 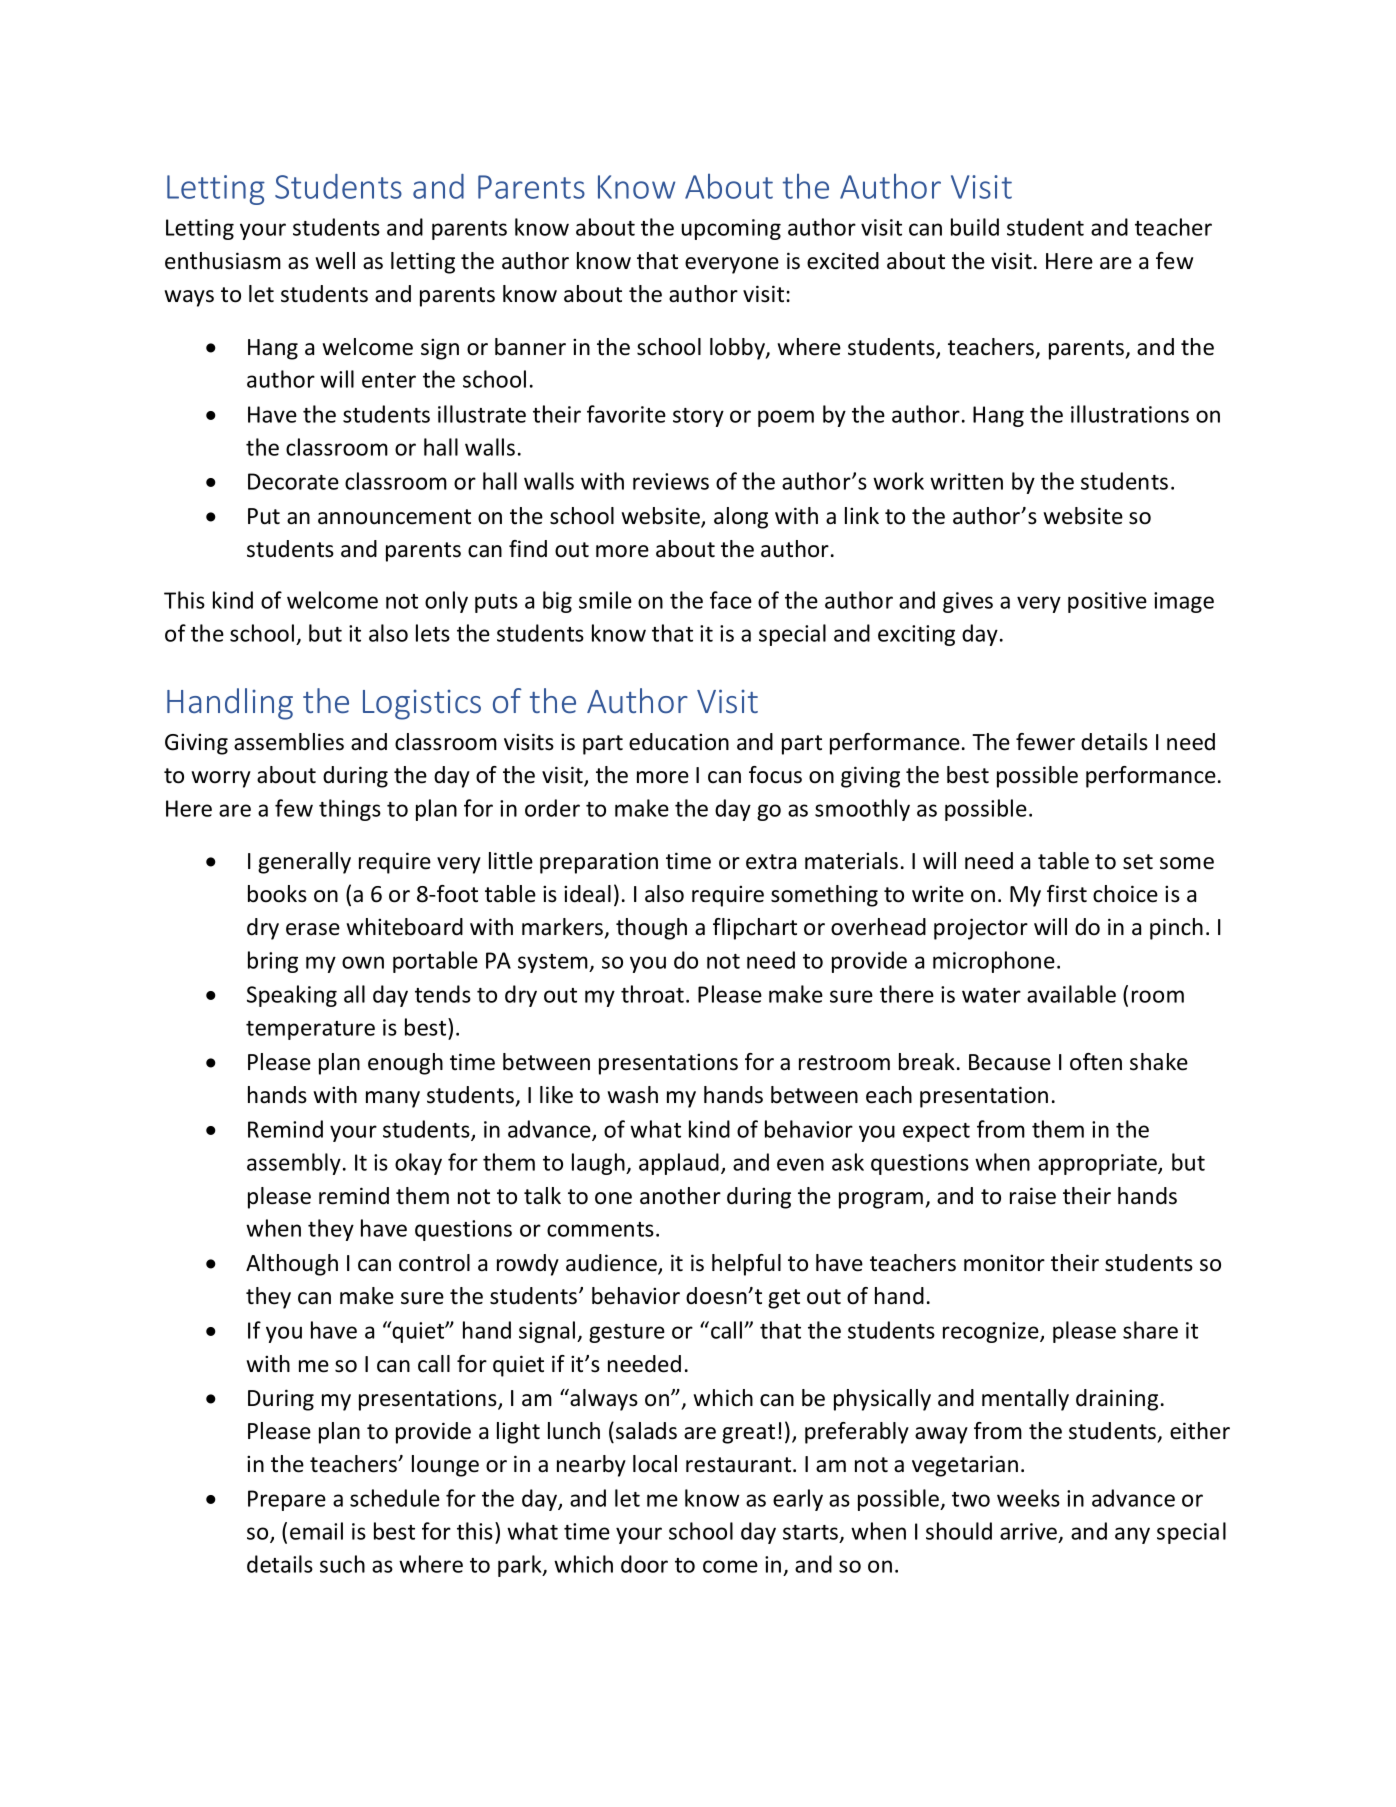 What do you see at coordinates (313, 929) in the screenshot?
I see `erase` at bounding box center [313, 929].
